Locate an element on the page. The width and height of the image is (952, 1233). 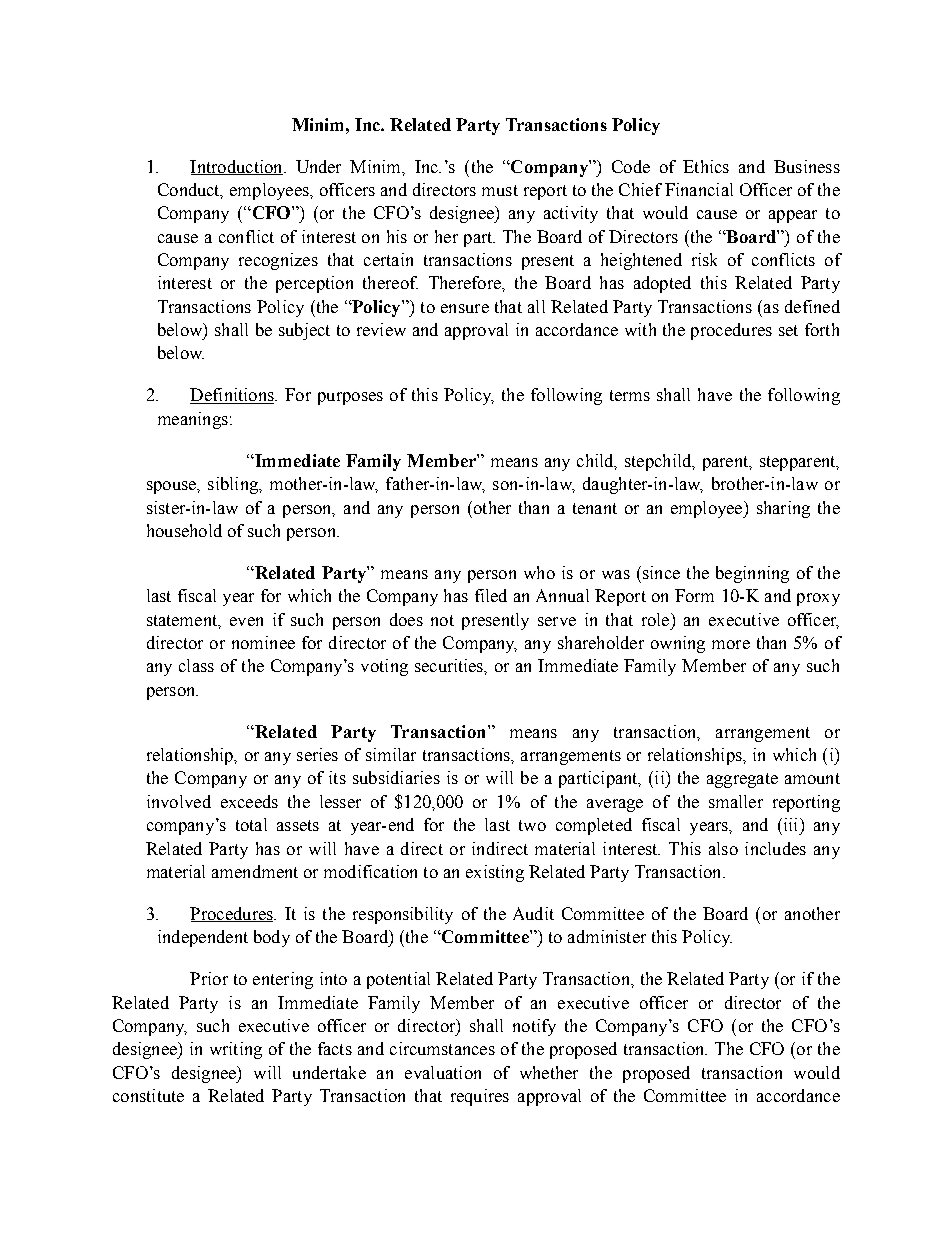
must is located at coordinates (500, 190).
